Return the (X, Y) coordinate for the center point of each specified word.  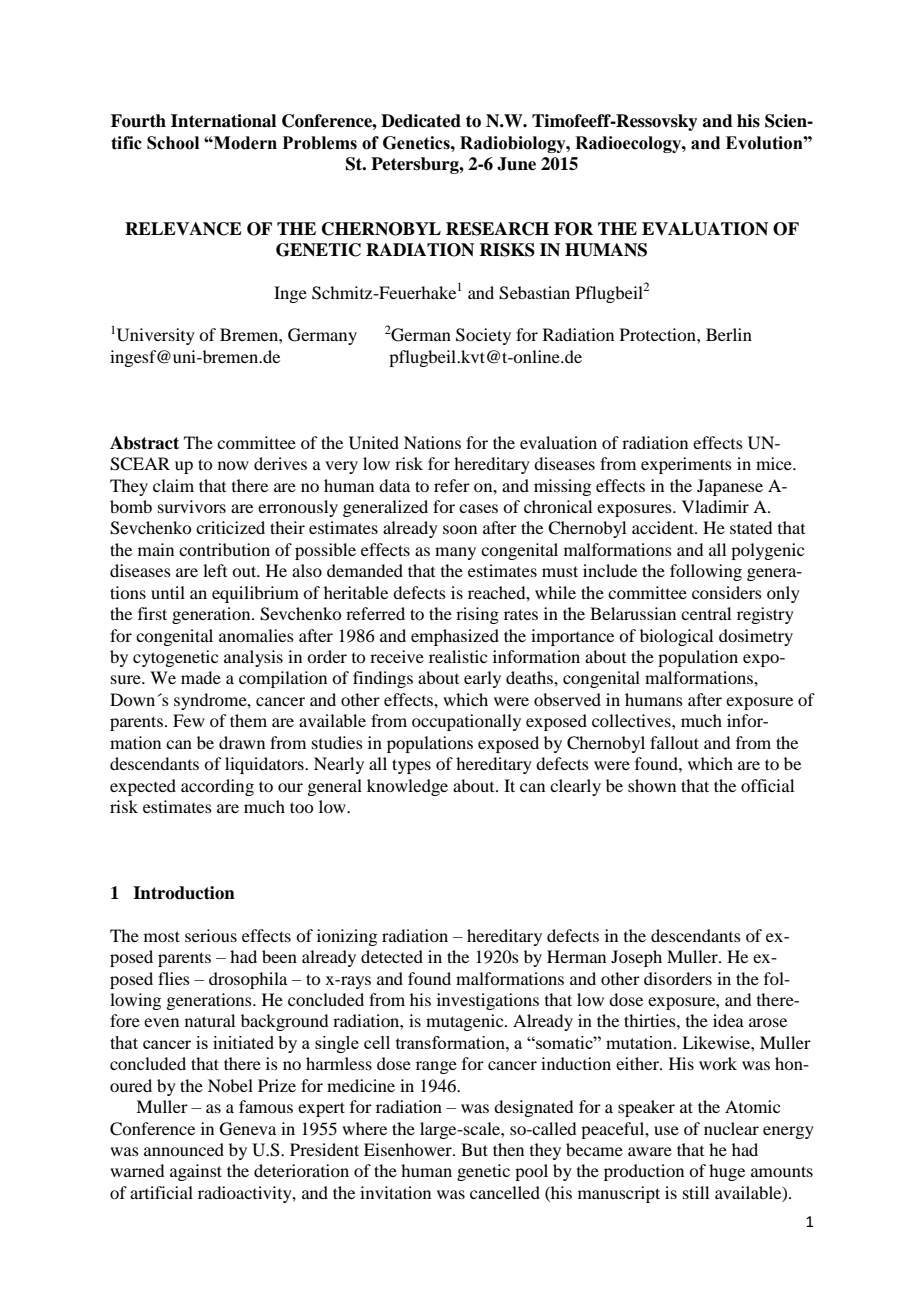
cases (478, 508)
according (217, 787)
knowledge (407, 787)
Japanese (730, 487)
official (767, 785)
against (196, 1172)
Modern (244, 143)
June (516, 164)
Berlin (729, 334)
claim (173, 485)
